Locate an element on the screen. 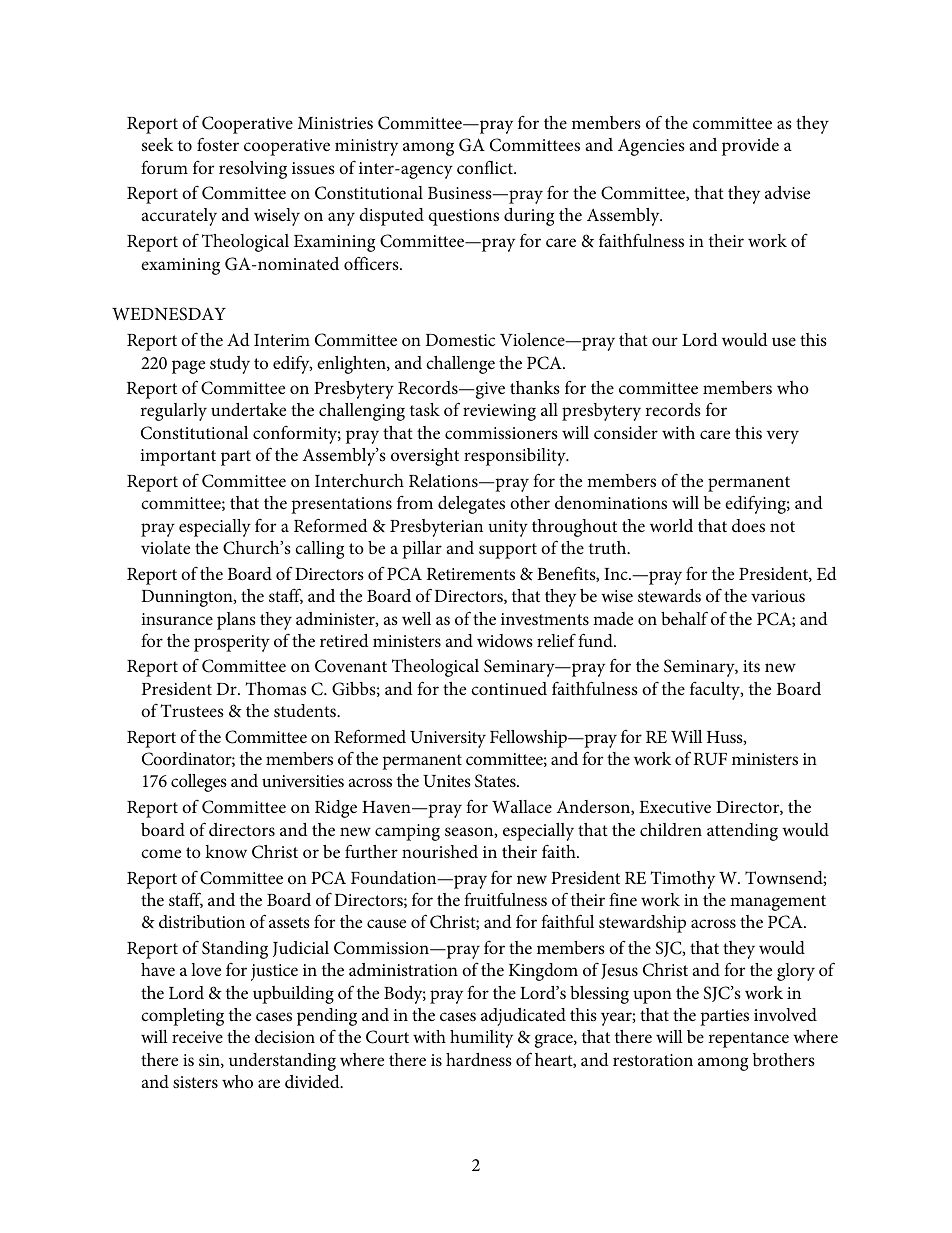  hardness is located at coordinates (479, 1060).
